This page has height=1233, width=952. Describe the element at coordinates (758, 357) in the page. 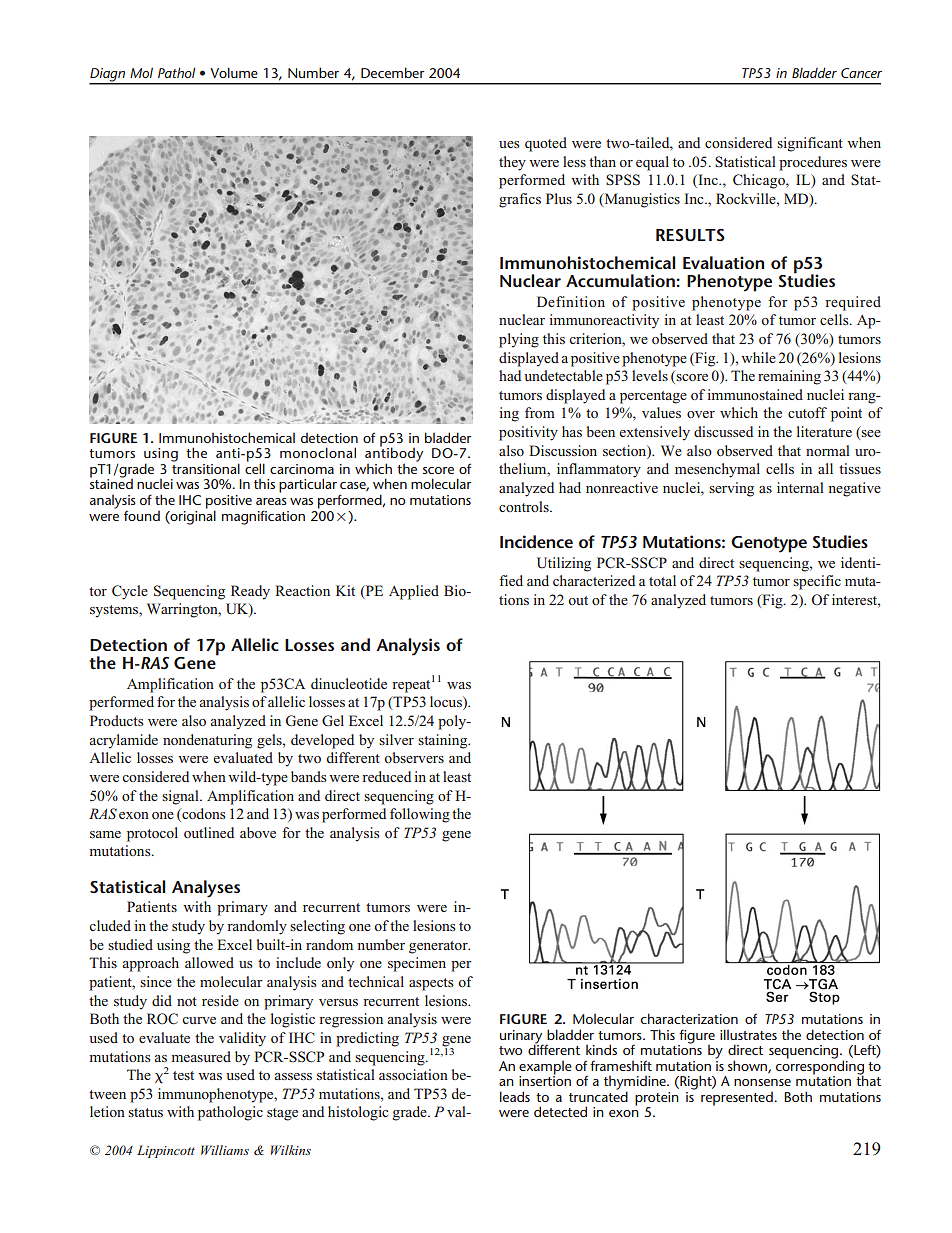

I see `while` at that location.
